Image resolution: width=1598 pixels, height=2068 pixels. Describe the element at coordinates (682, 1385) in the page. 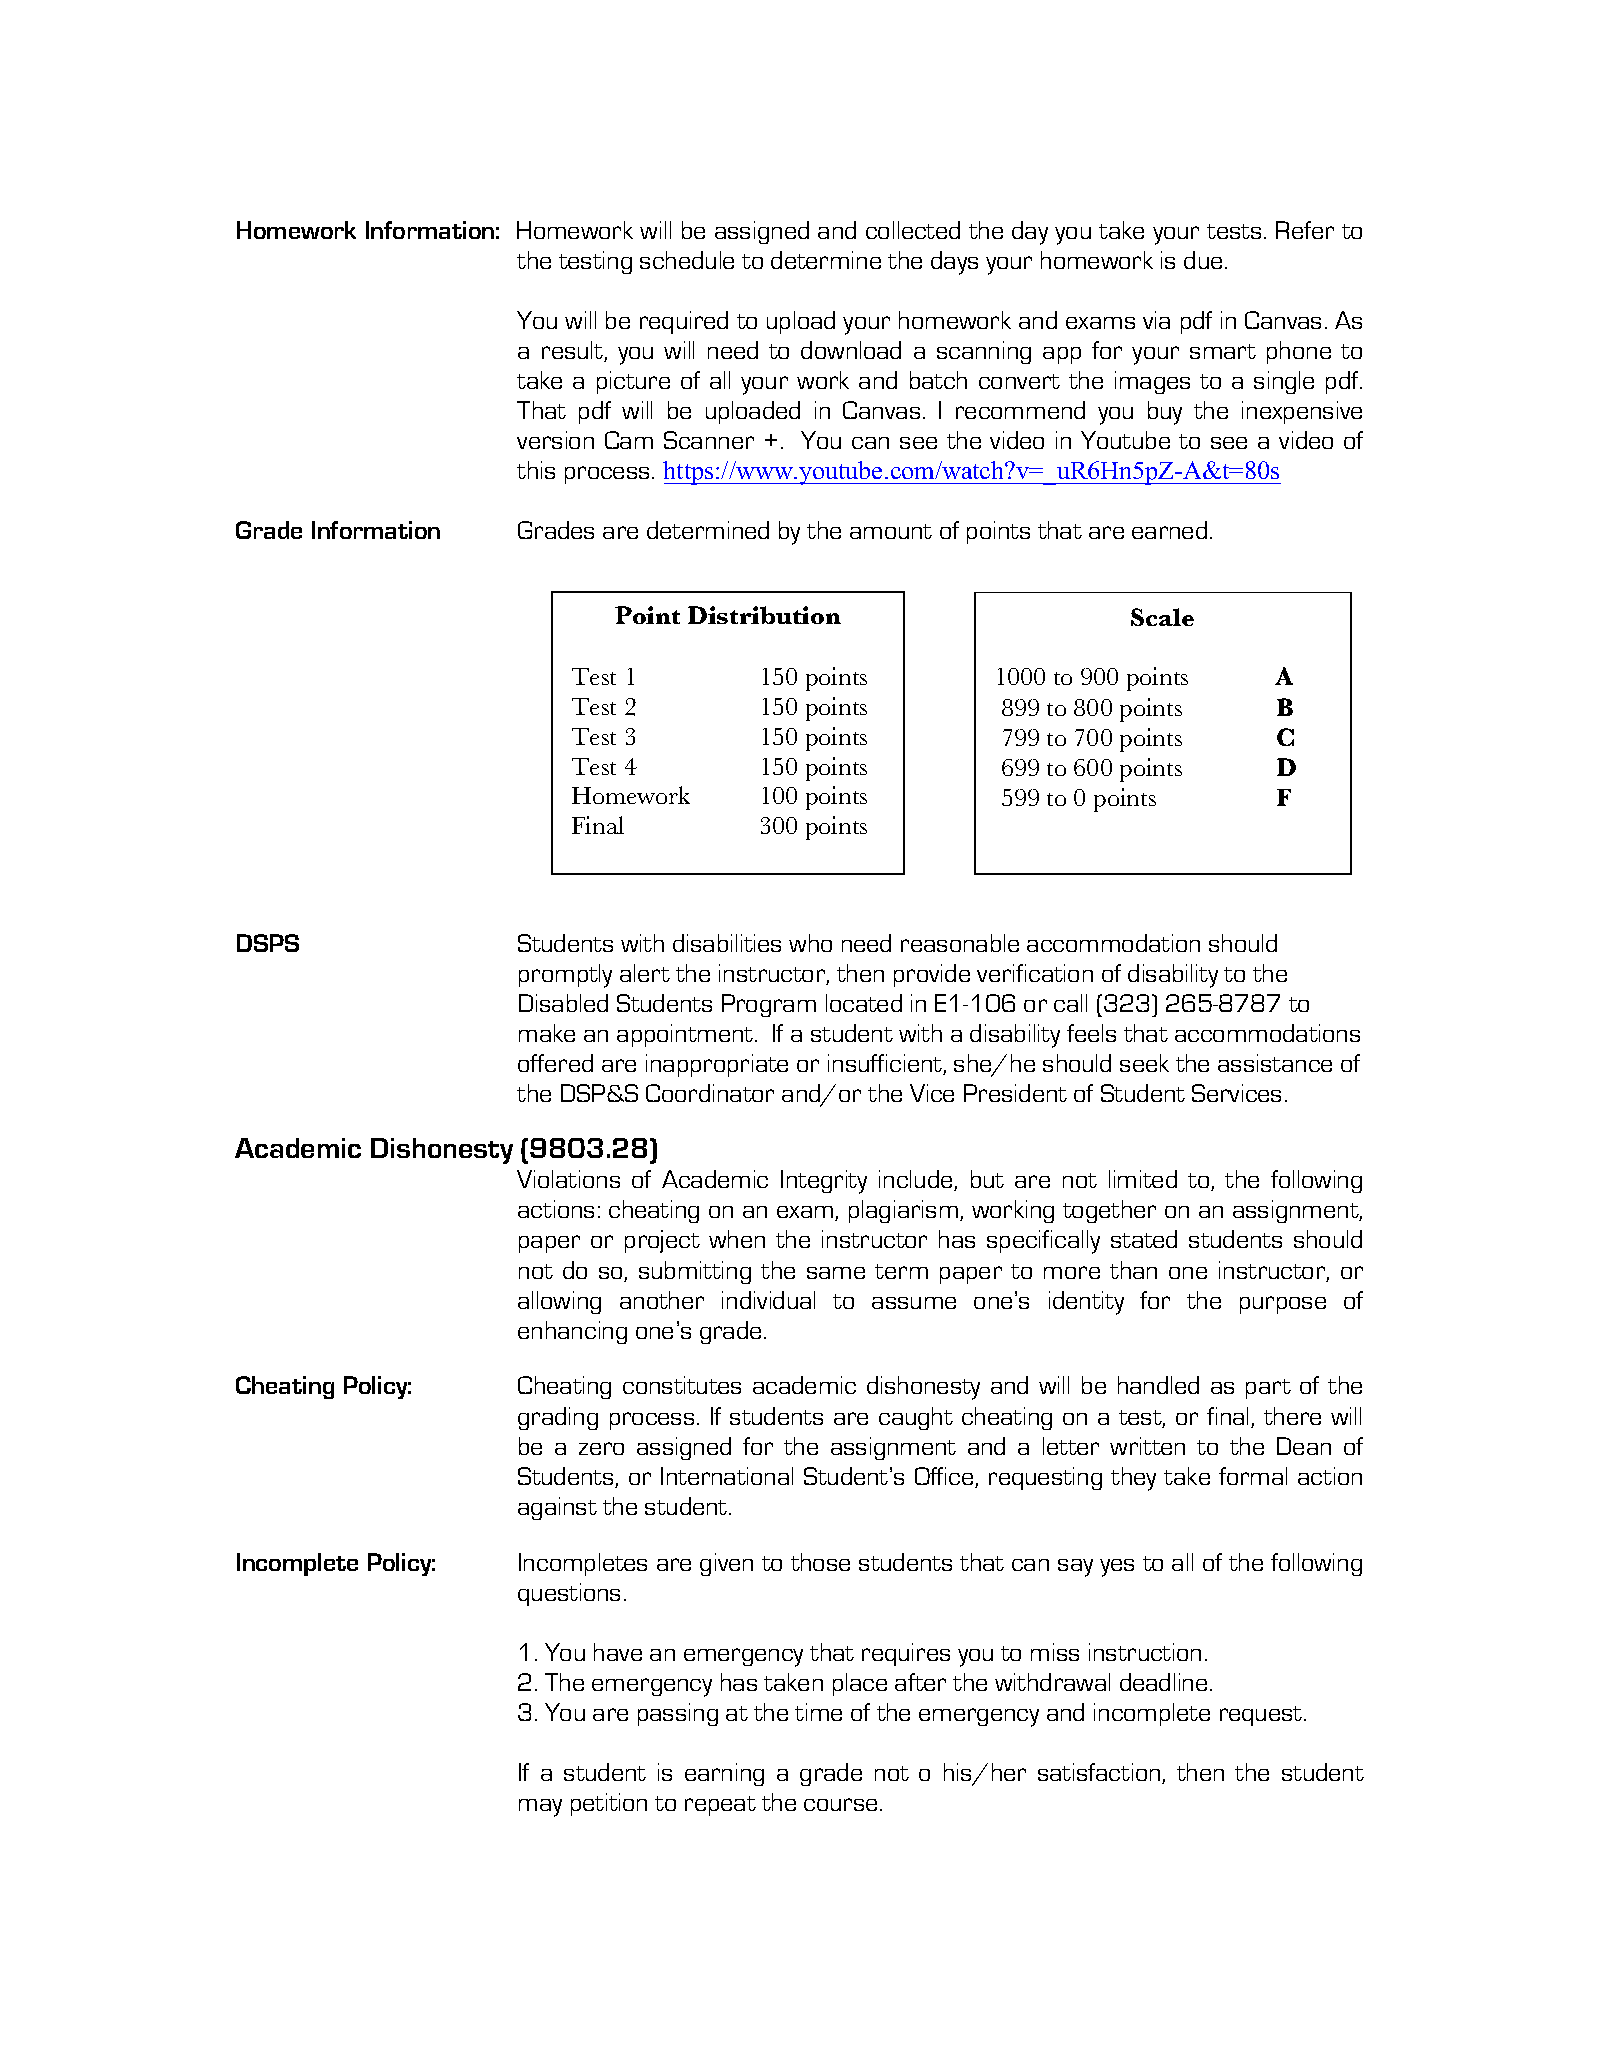

I see `constitutes` at that location.
